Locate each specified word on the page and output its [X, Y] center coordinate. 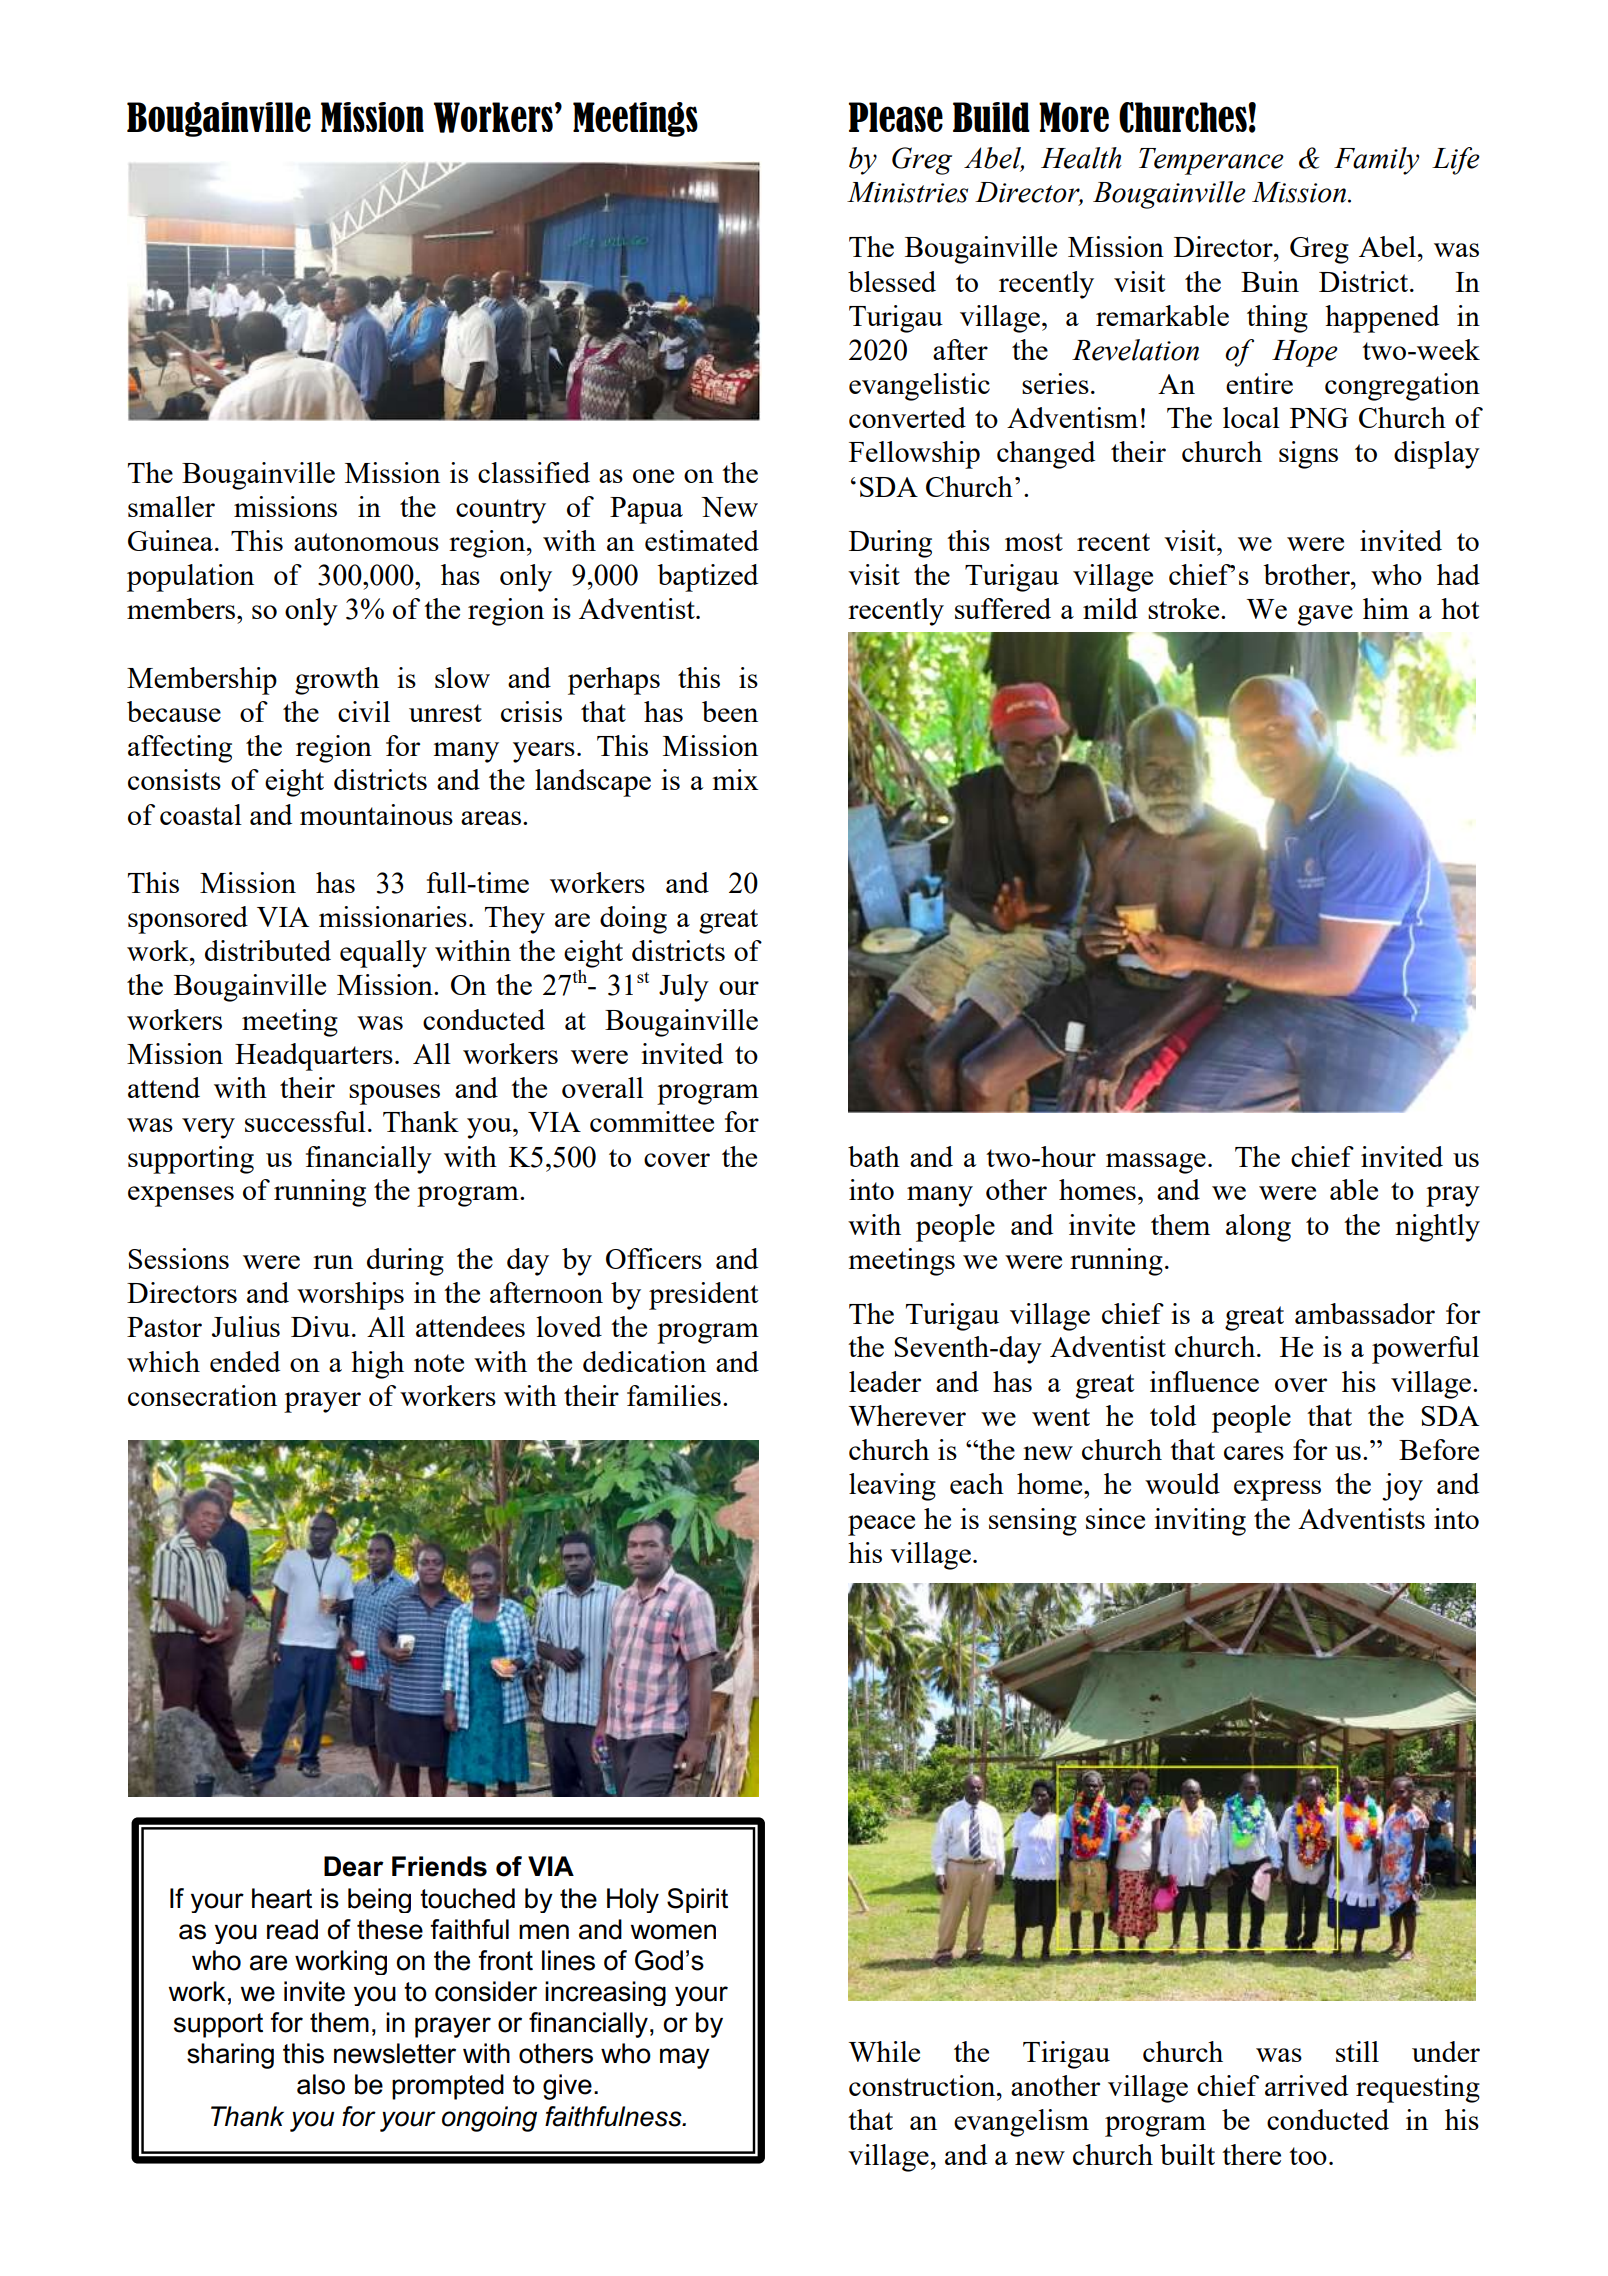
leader [885, 1381]
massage [1156, 1163]
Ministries [907, 192]
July [684, 988]
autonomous [366, 542]
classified [534, 472]
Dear [354, 1866]
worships [350, 1296]
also [321, 2084]
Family [1376, 161]
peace [881, 1525]
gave [1325, 615]
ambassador [1365, 1313]
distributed [268, 950]
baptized [707, 578]
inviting [1200, 1522]
